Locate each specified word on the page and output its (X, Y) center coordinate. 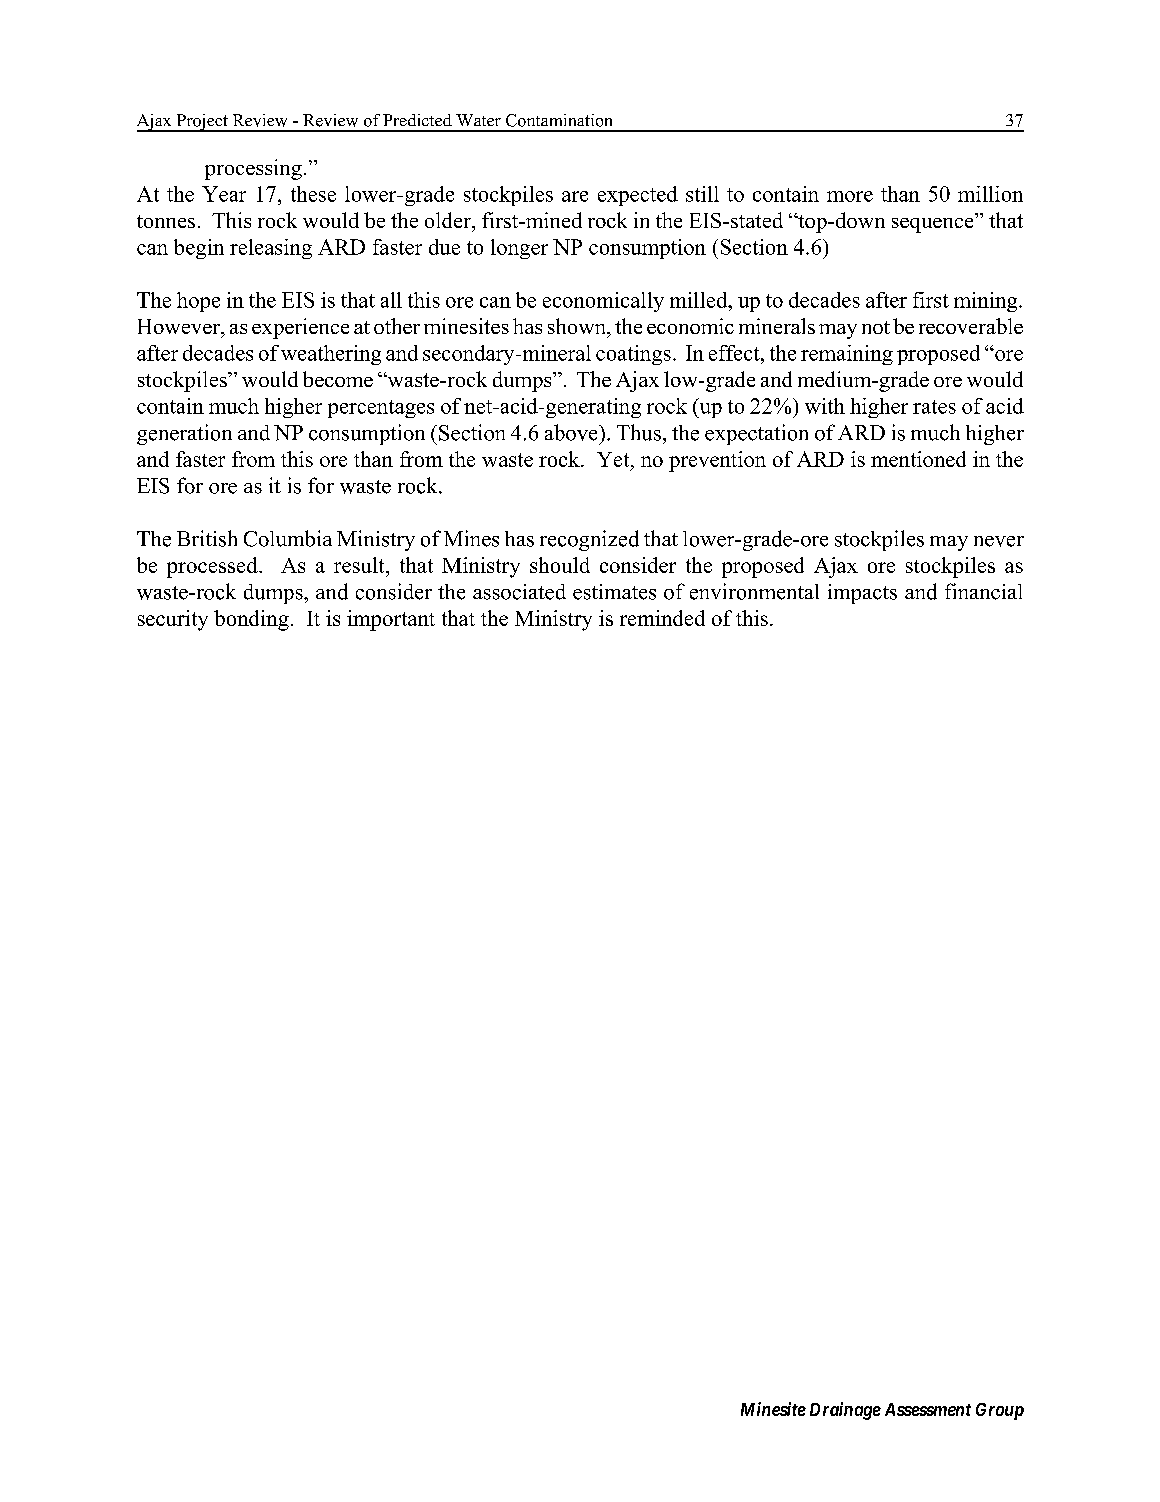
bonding (251, 620)
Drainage (845, 1411)
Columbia (288, 538)
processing (253, 169)
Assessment (928, 1409)
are (575, 196)
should (560, 565)
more (850, 196)
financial (983, 591)
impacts (862, 594)
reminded (662, 618)
